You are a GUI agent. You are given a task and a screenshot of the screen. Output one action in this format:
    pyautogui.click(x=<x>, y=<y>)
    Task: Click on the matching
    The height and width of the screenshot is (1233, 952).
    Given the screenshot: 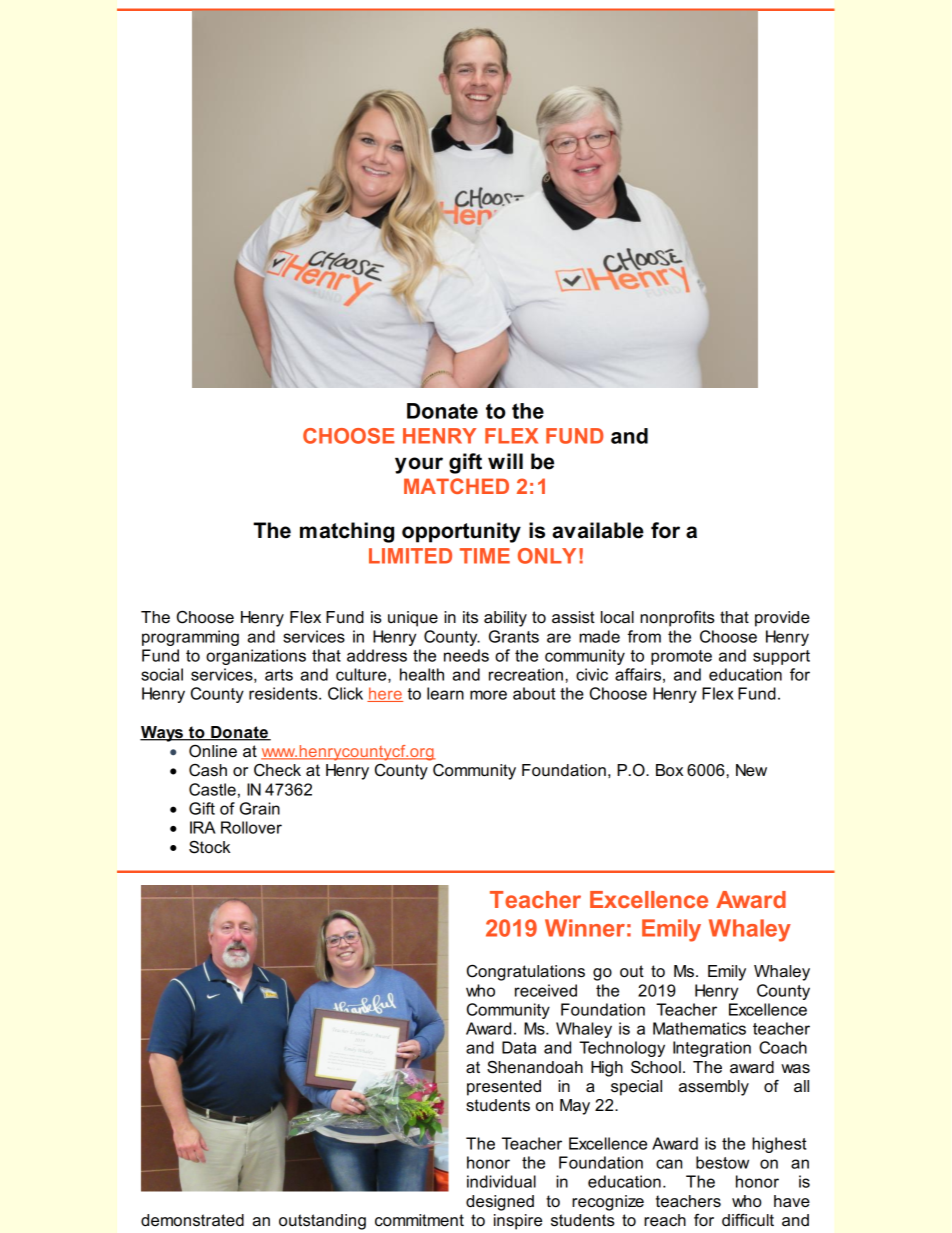 What is the action you would take?
    pyautogui.click(x=347, y=532)
